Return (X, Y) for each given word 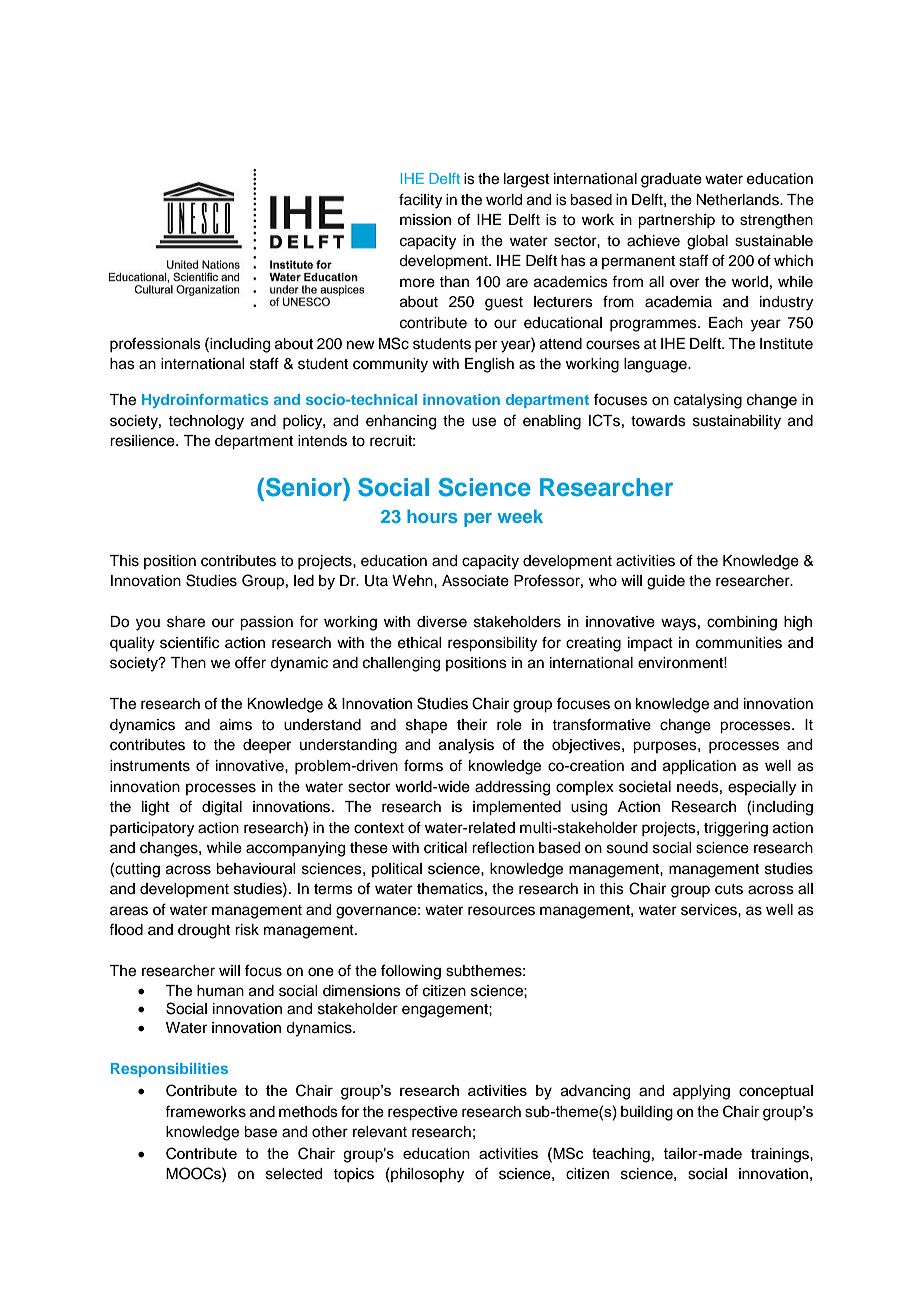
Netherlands (738, 200)
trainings (781, 1155)
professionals (155, 344)
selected (294, 1174)
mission (425, 220)
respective (423, 1113)
